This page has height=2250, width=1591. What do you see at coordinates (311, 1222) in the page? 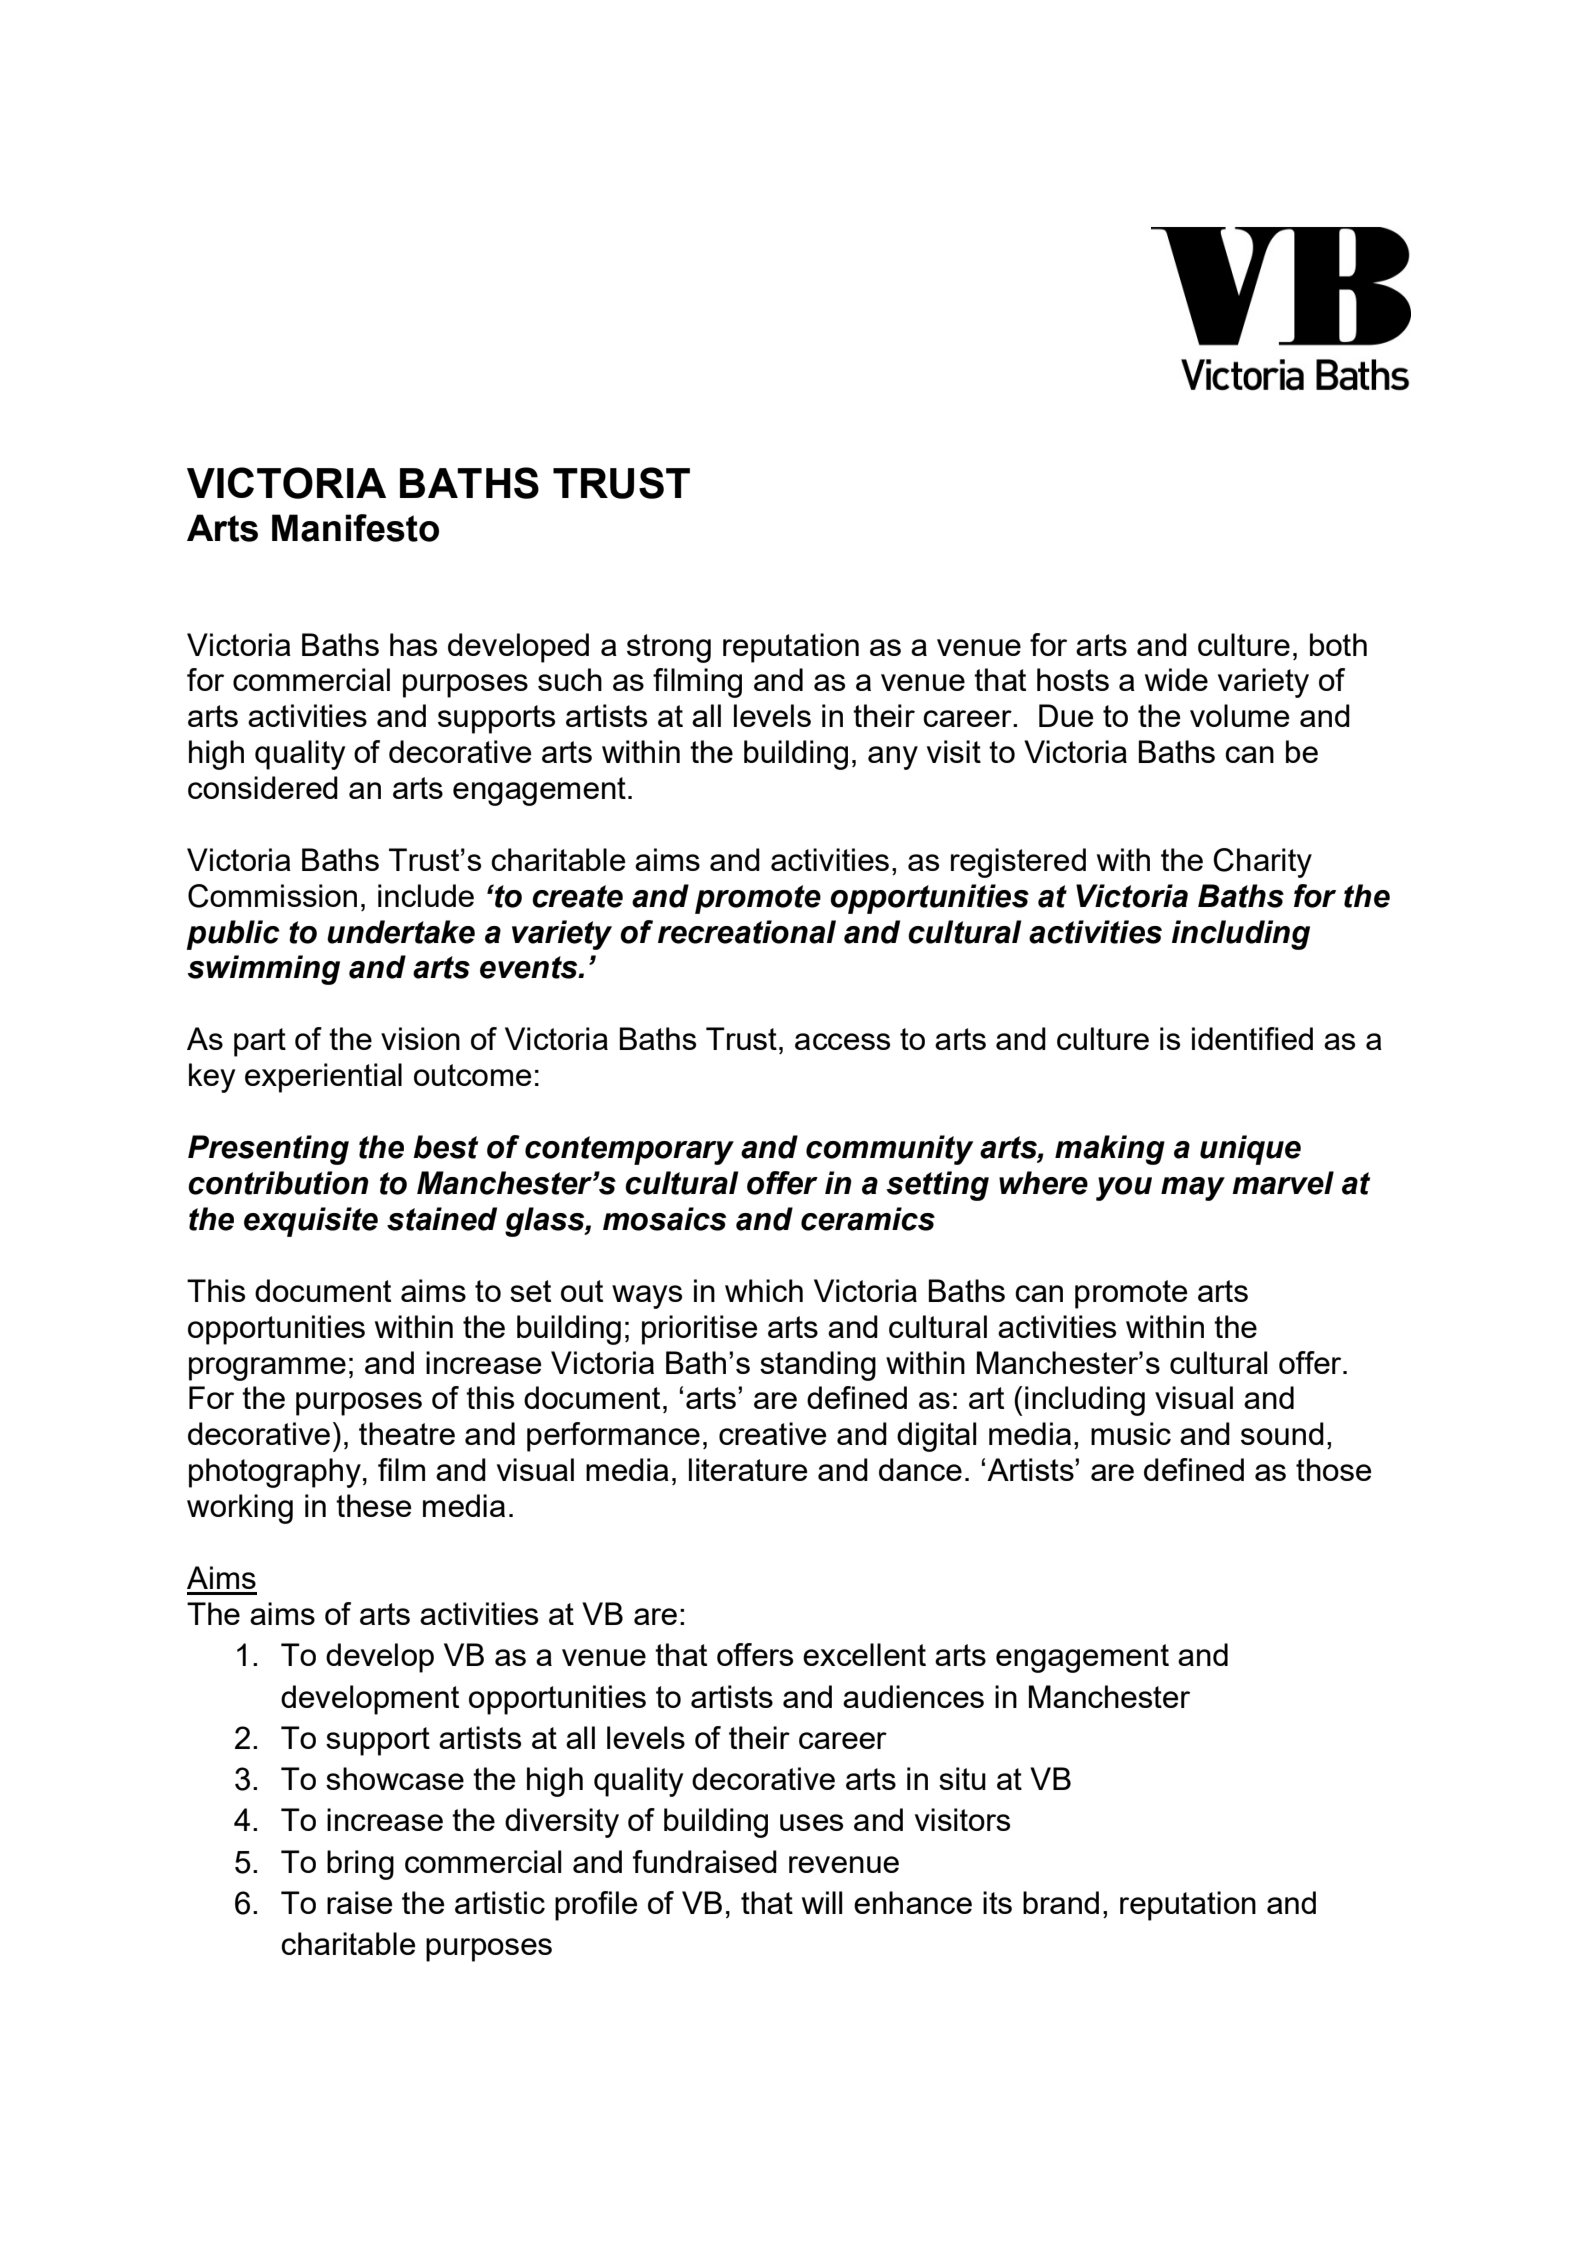
I see `exquisite` at bounding box center [311, 1222].
